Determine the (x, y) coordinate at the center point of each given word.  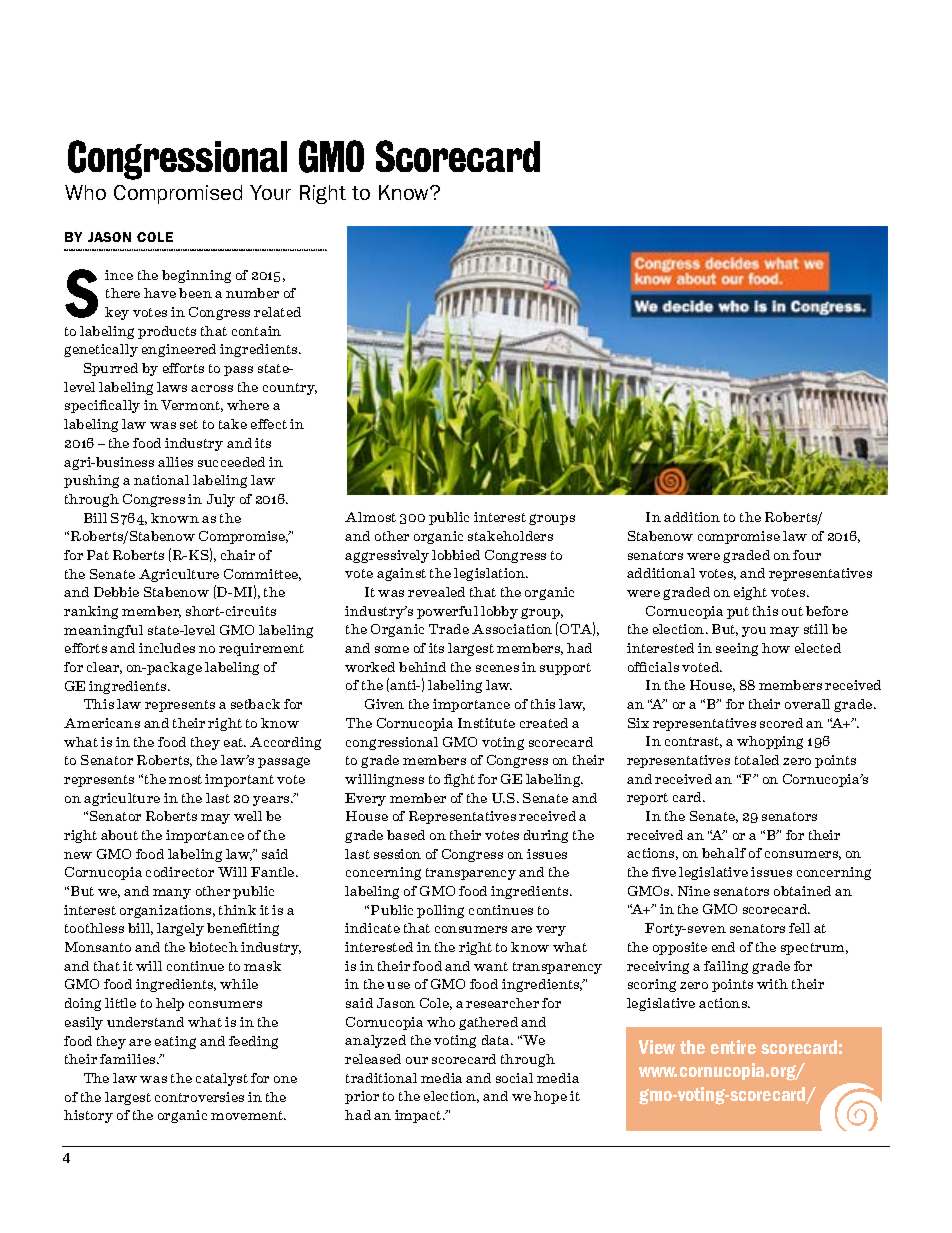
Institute (486, 723)
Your (270, 192)
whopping (770, 742)
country (290, 389)
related (277, 312)
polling (440, 911)
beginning (196, 276)
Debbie (116, 592)
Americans (102, 723)
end (723, 947)
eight (750, 593)
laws (172, 387)
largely (180, 929)
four (807, 555)
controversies (199, 1097)
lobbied (456, 555)
